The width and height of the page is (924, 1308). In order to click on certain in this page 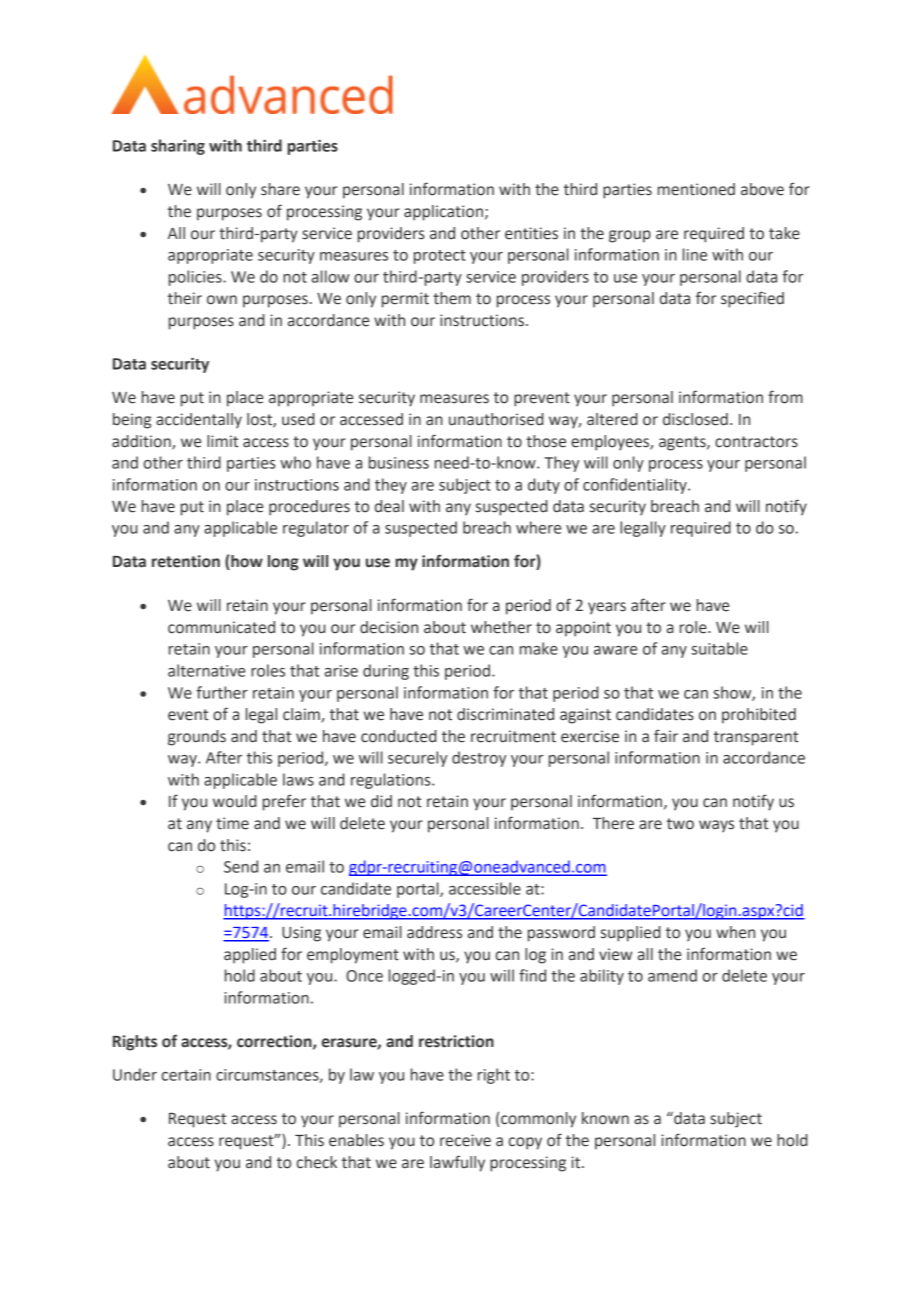, I will do `click(186, 1075)`.
